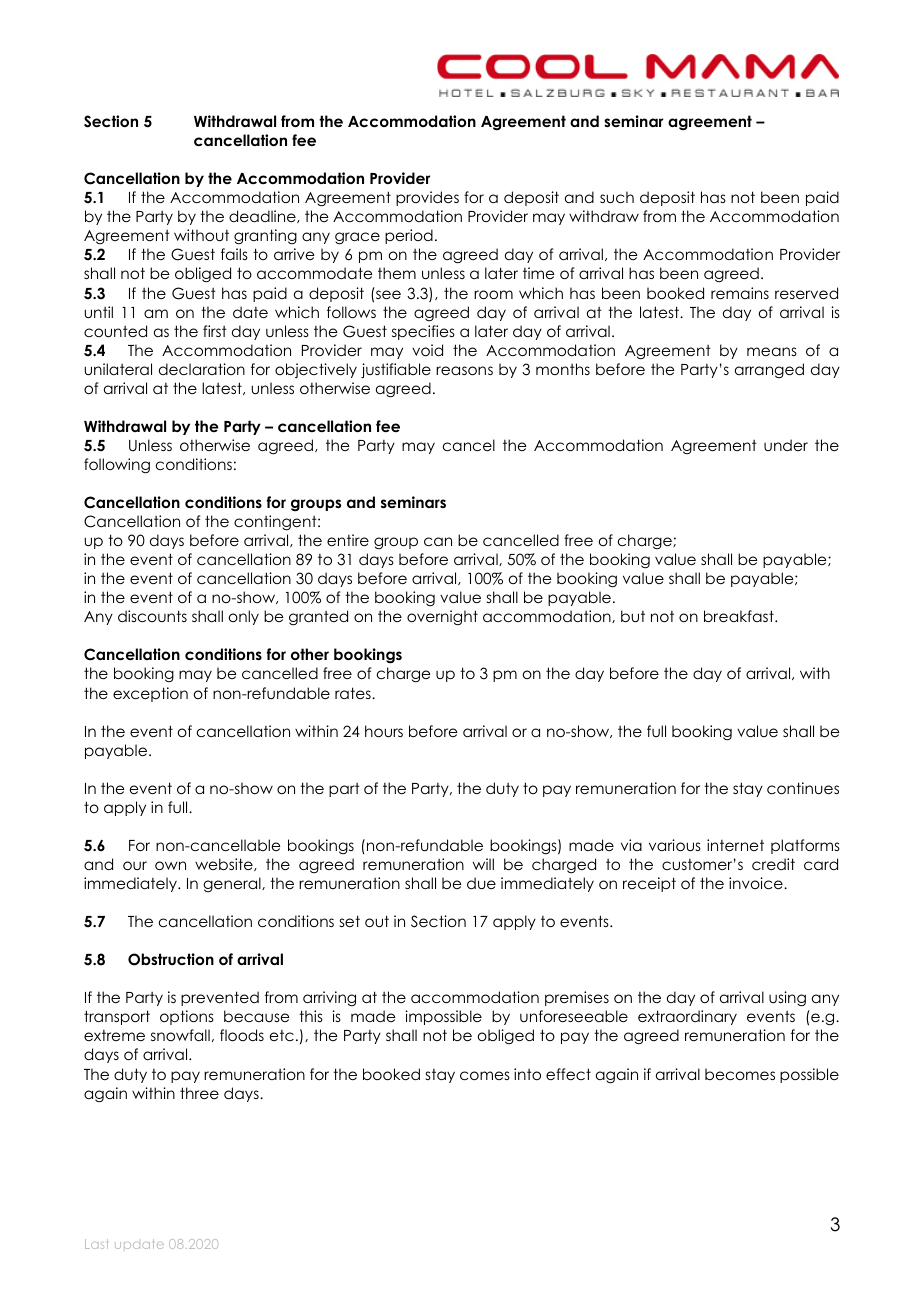 This image has height=1308, width=924. Describe the element at coordinates (786, 445) in the image. I see `under` at that location.
